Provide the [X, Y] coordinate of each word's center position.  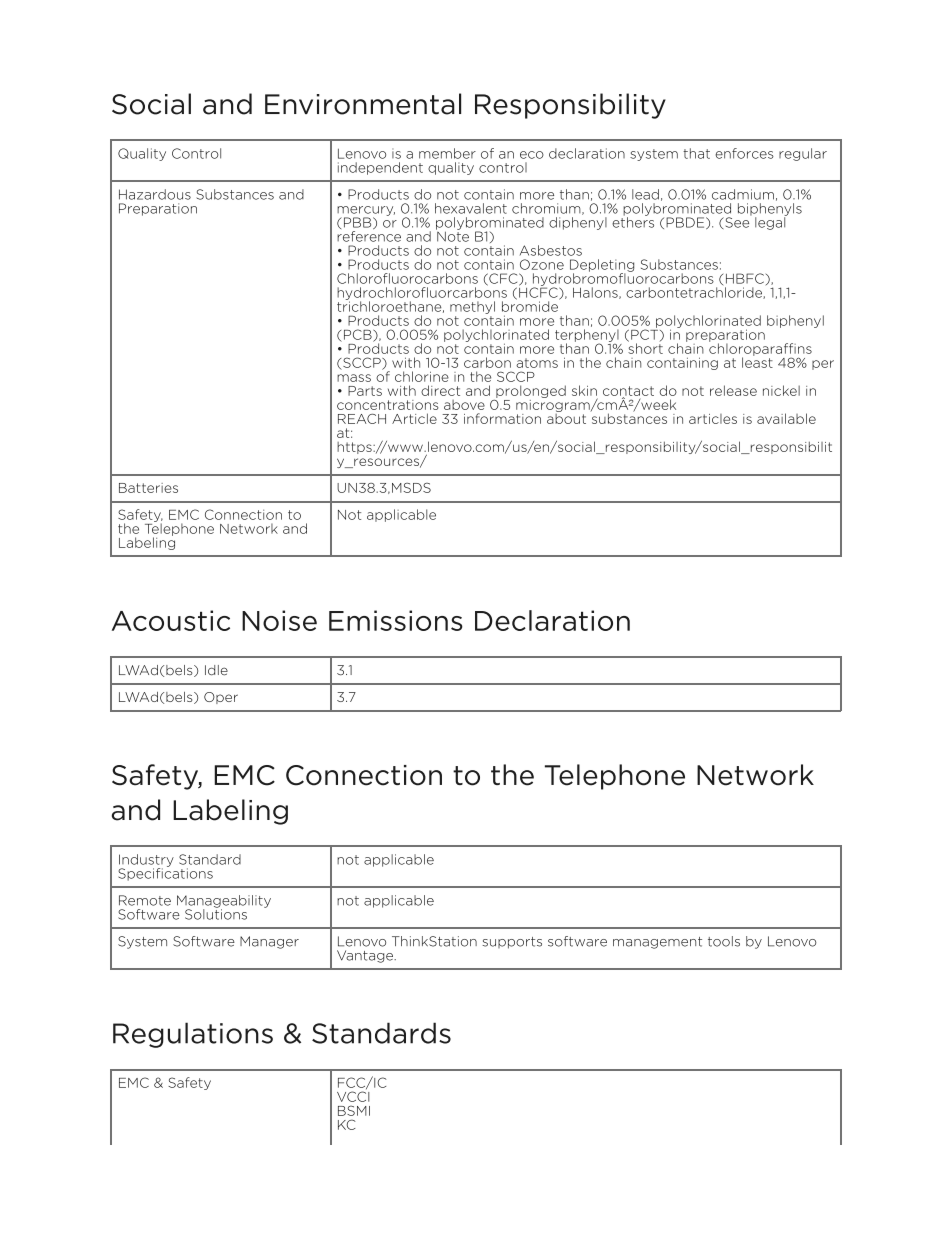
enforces [744, 153]
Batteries [148, 488]
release [733, 390]
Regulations [193, 1035]
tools [724, 941]
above [464, 405]
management [657, 943]
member [447, 153]
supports [512, 943]
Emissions [396, 620]
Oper [221, 698]
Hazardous [155, 194]
